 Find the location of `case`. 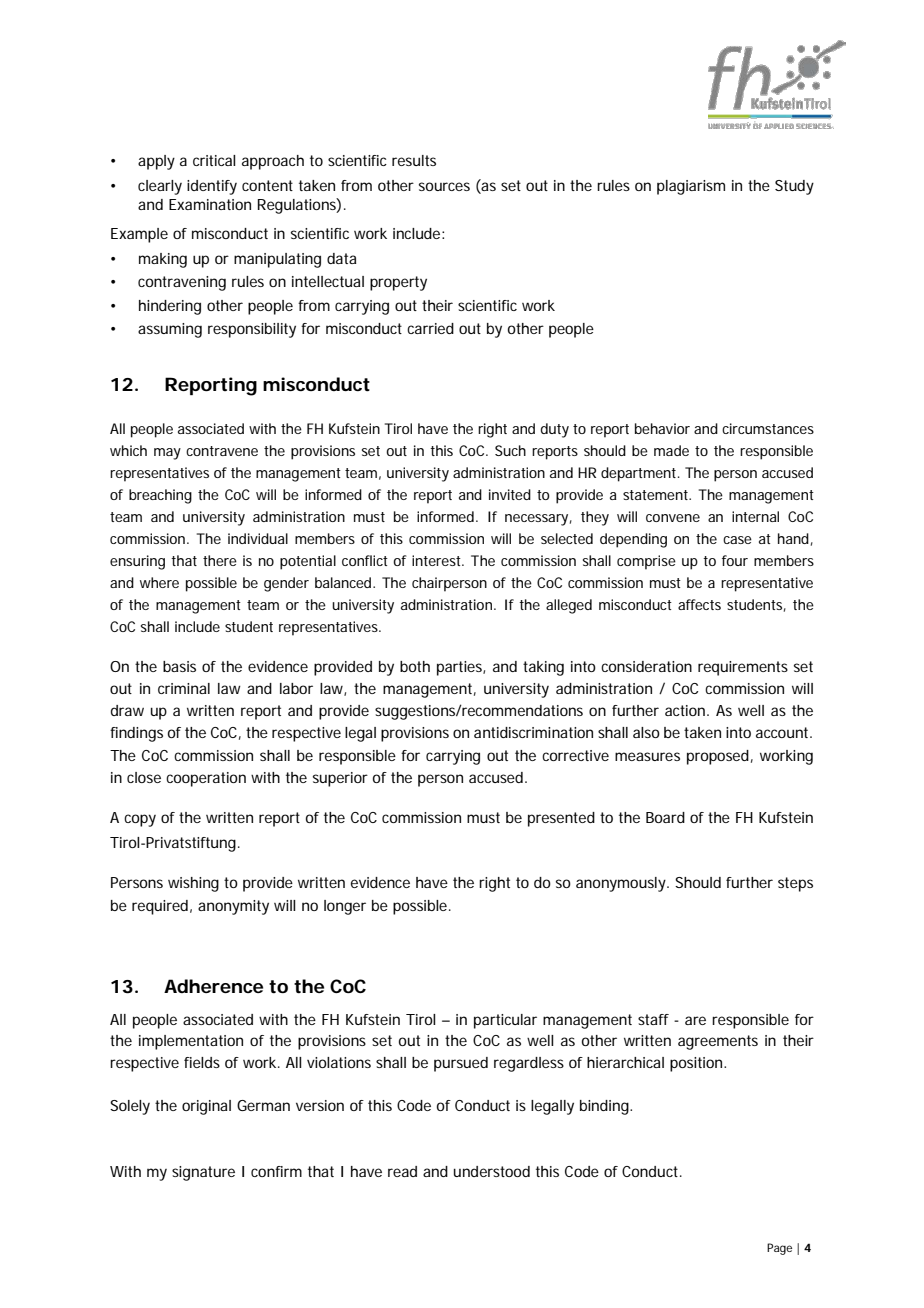

case is located at coordinates (737, 540).
